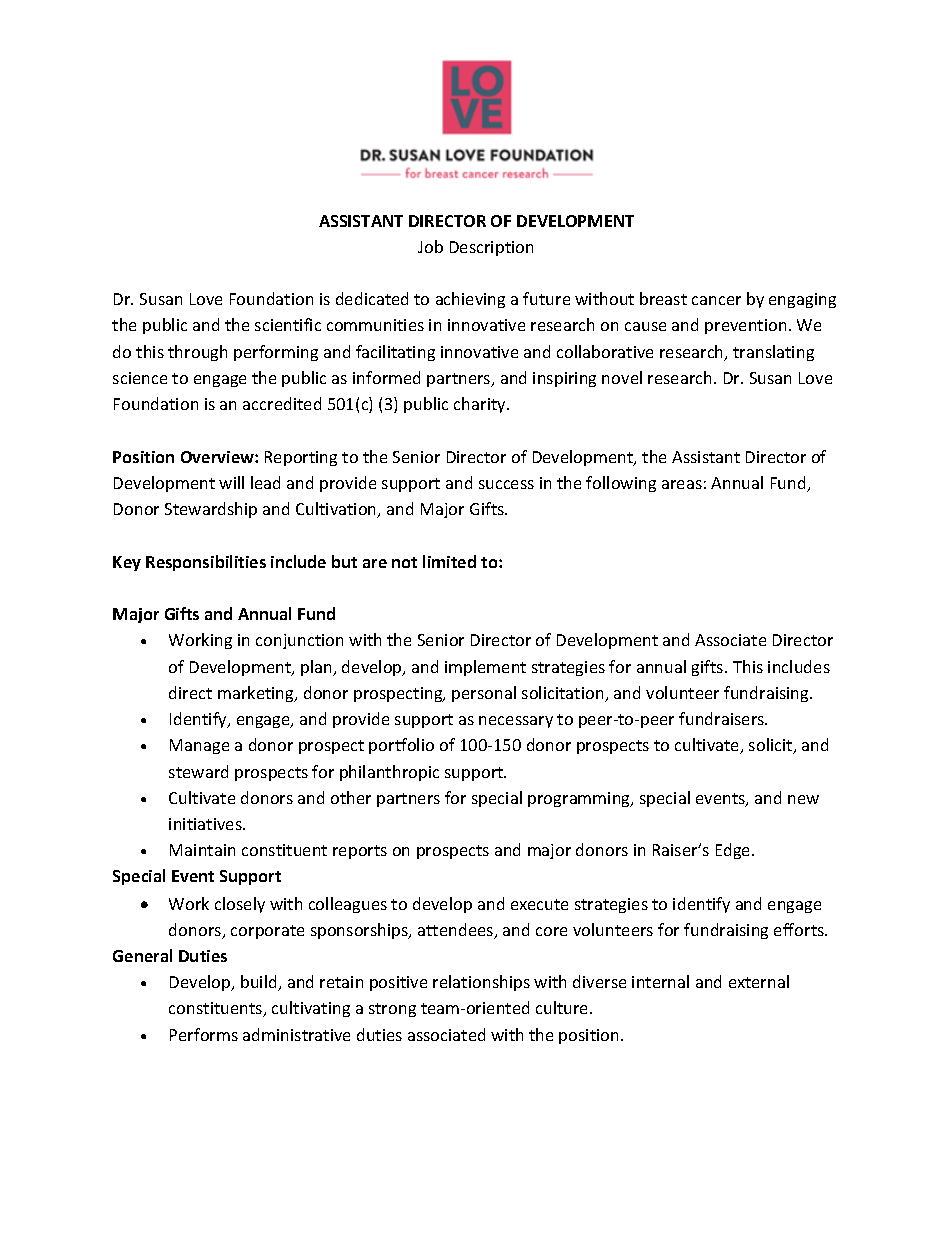 The width and height of the screenshot is (952, 1233). Describe the element at coordinates (491, 248) in the screenshot. I see `Description` at that location.
